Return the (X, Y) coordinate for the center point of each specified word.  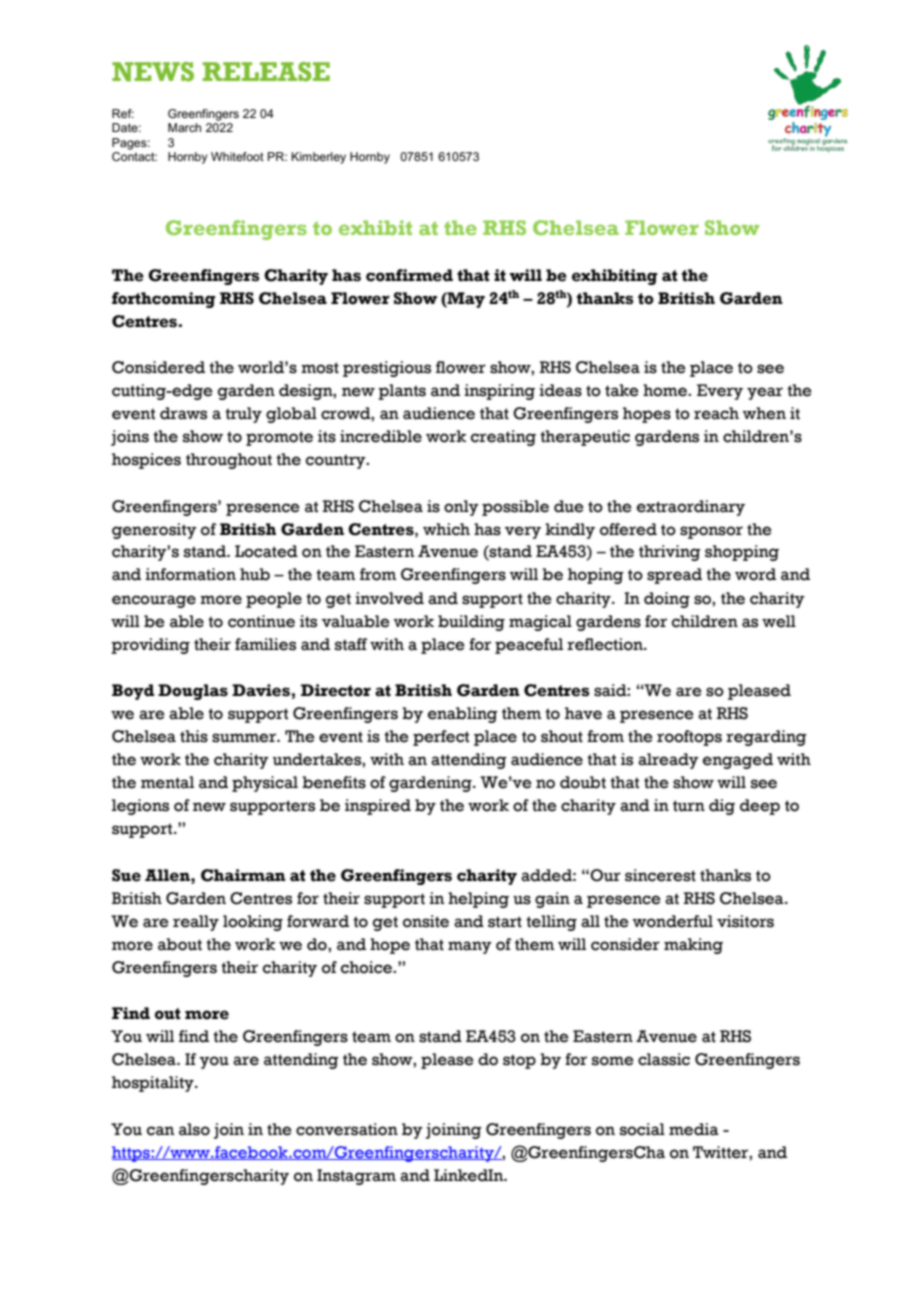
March (184, 127)
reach (716, 413)
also (194, 1129)
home (666, 390)
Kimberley (318, 158)
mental (167, 782)
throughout (229, 461)
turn (689, 806)
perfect (441, 738)
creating (503, 438)
